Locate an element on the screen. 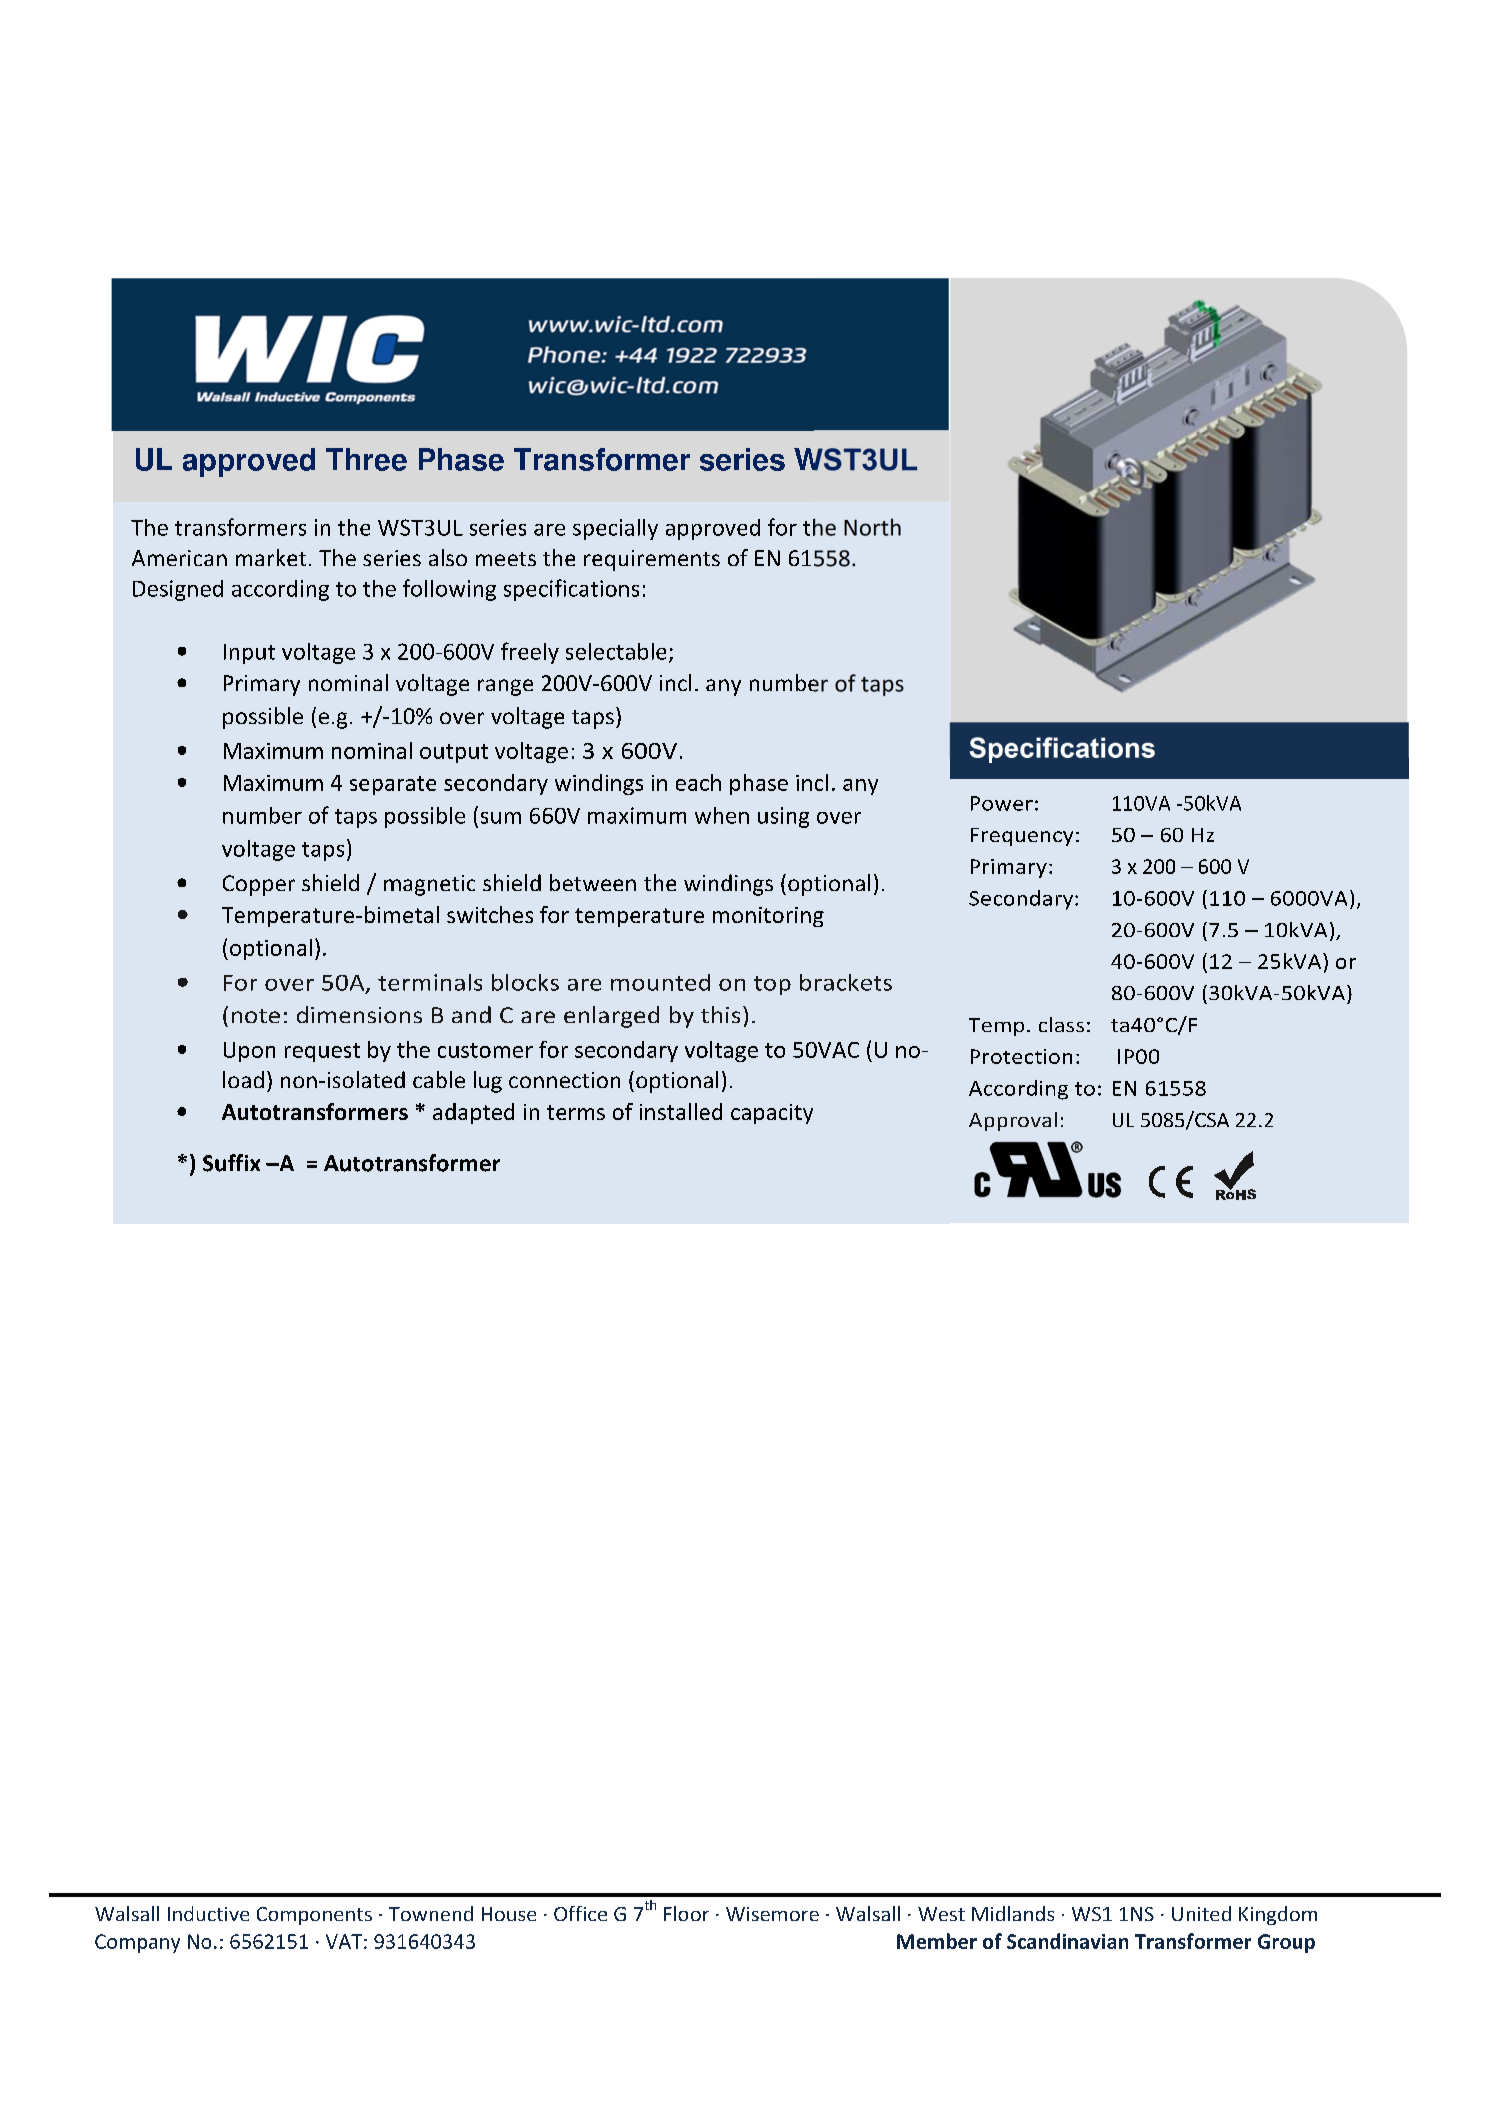  Floor is located at coordinates (686, 1913).
